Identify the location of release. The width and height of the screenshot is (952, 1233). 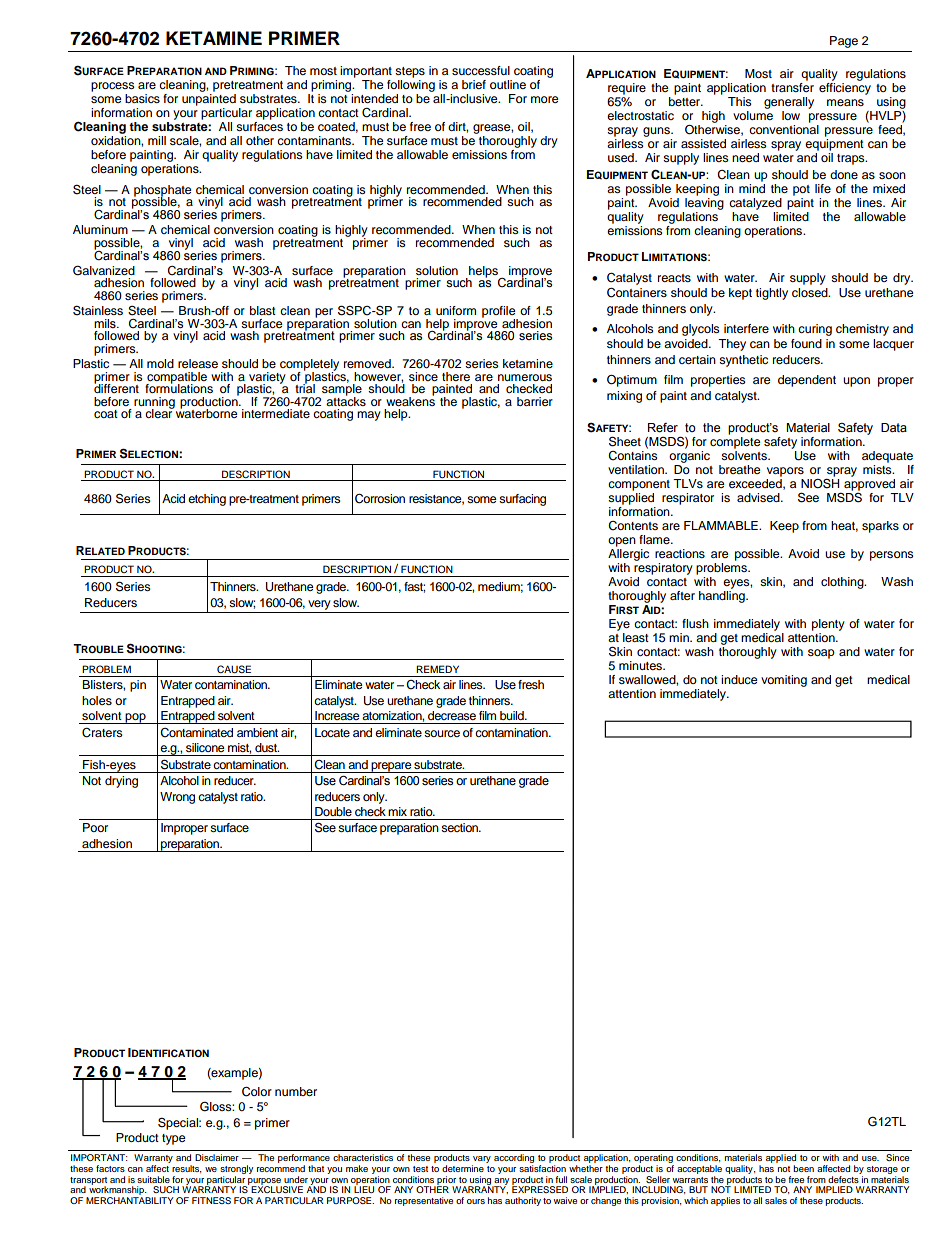
(198, 363).
